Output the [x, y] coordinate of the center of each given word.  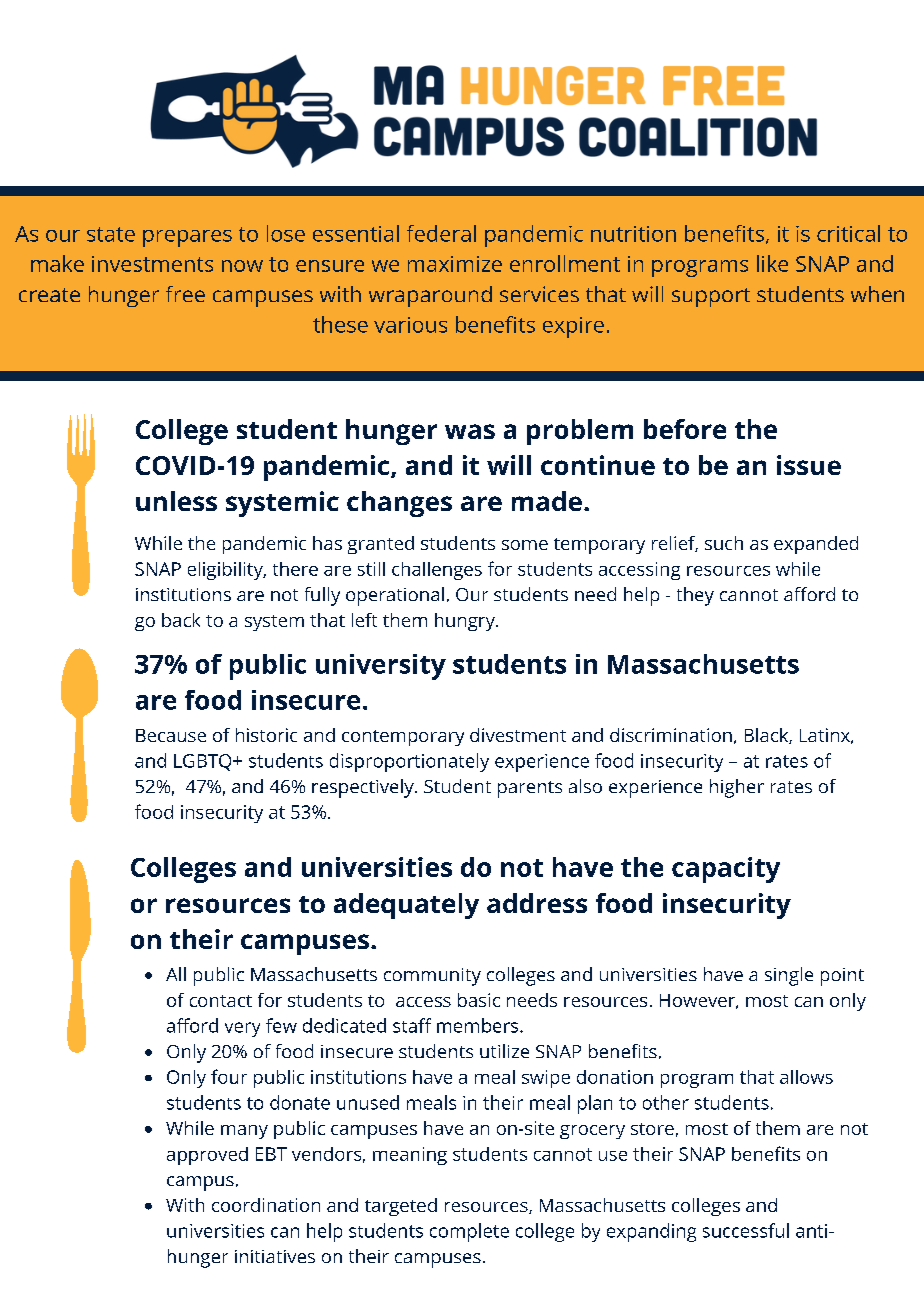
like [772, 263]
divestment [518, 735]
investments [152, 264]
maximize [455, 264]
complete [469, 1232]
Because [171, 735]
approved [207, 1156]
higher [737, 788]
